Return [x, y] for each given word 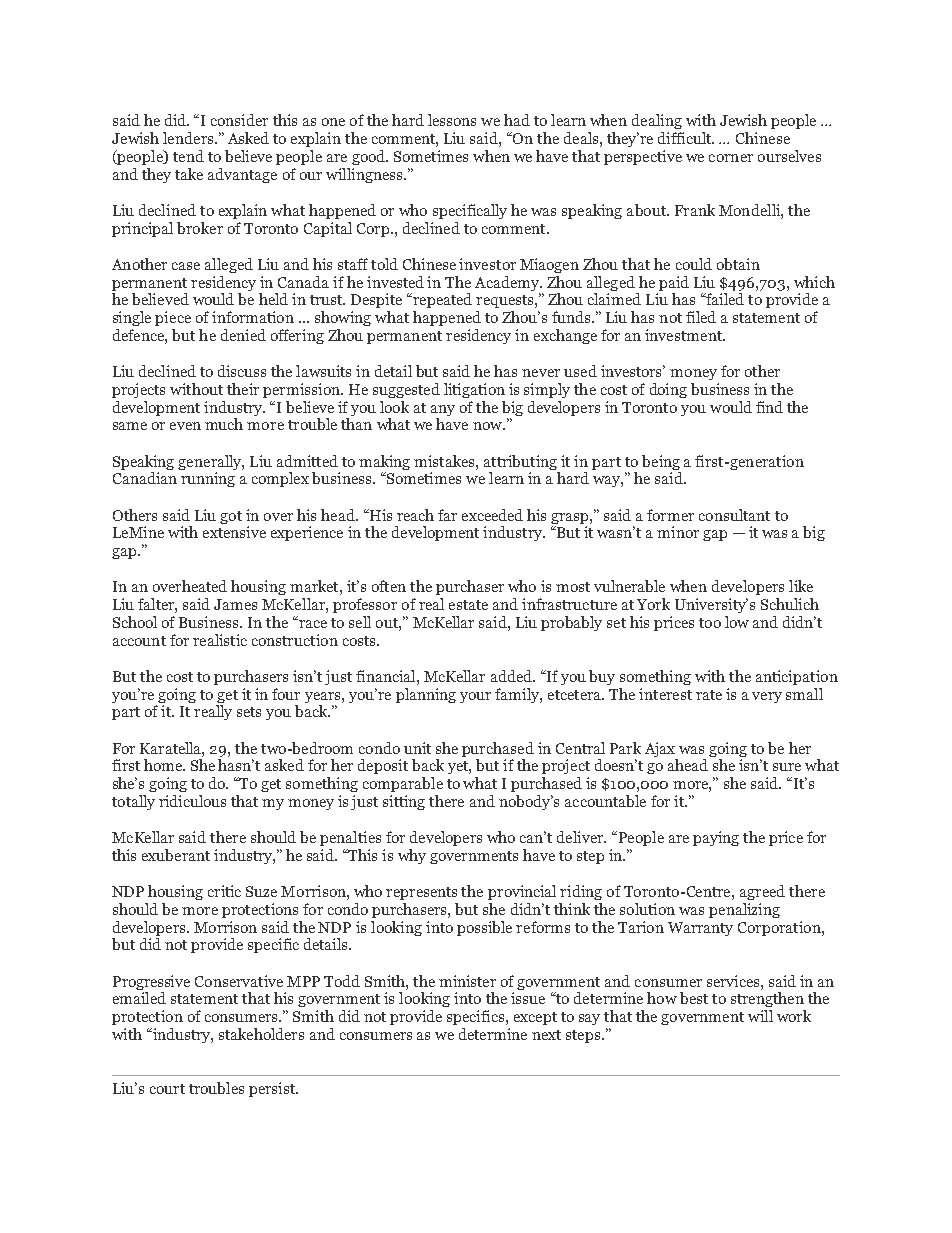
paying [716, 838]
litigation [474, 390]
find [769, 407]
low [737, 622]
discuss [242, 371]
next [546, 1035]
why [412, 856]
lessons [452, 120]
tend [188, 156]
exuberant [176, 855]
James [235, 604]
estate [468, 605]
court [167, 1089]
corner [731, 158]
